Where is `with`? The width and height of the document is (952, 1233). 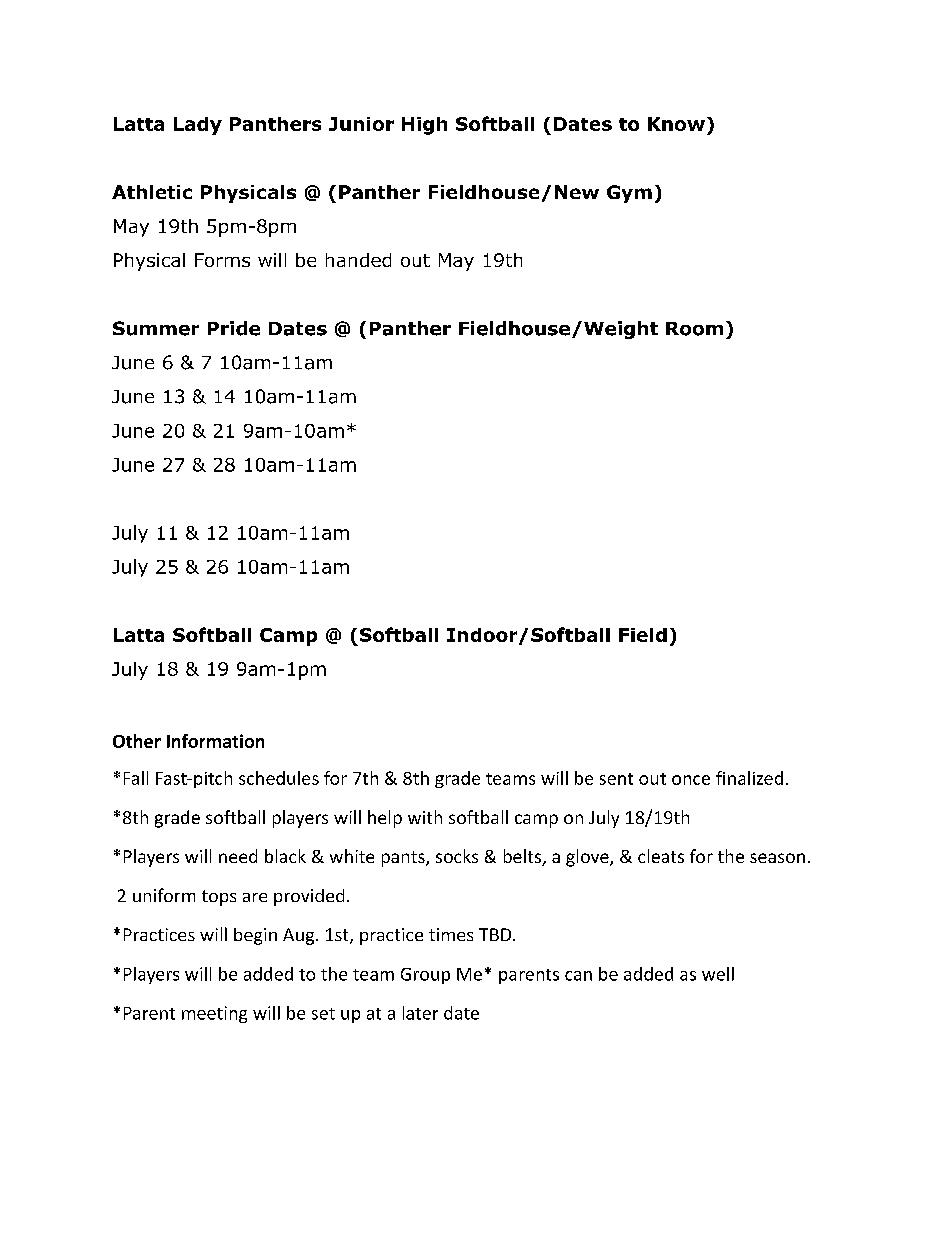
with is located at coordinates (425, 817).
